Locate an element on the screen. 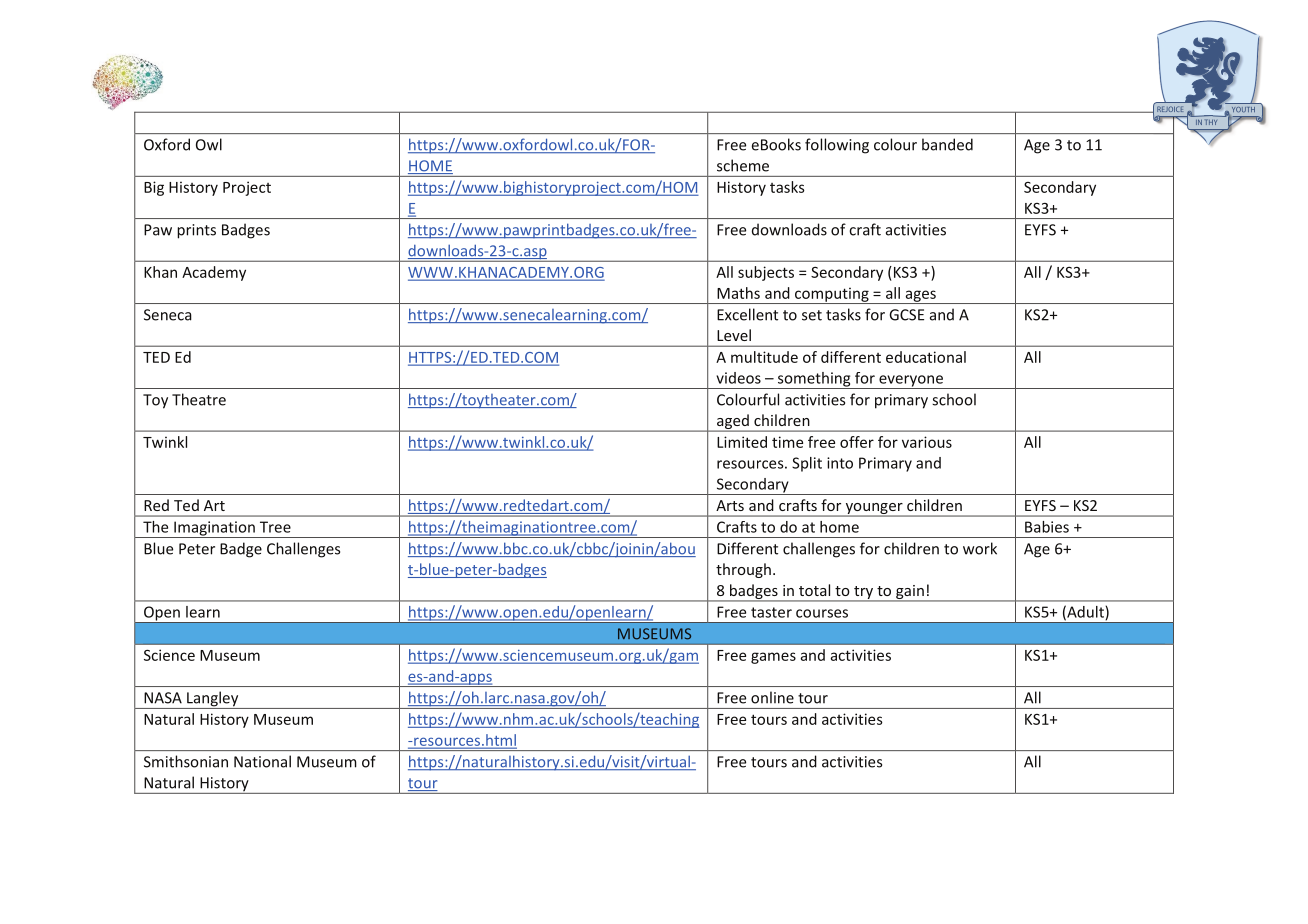 This screenshot has height=924, width=1308. games is located at coordinates (773, 658).
